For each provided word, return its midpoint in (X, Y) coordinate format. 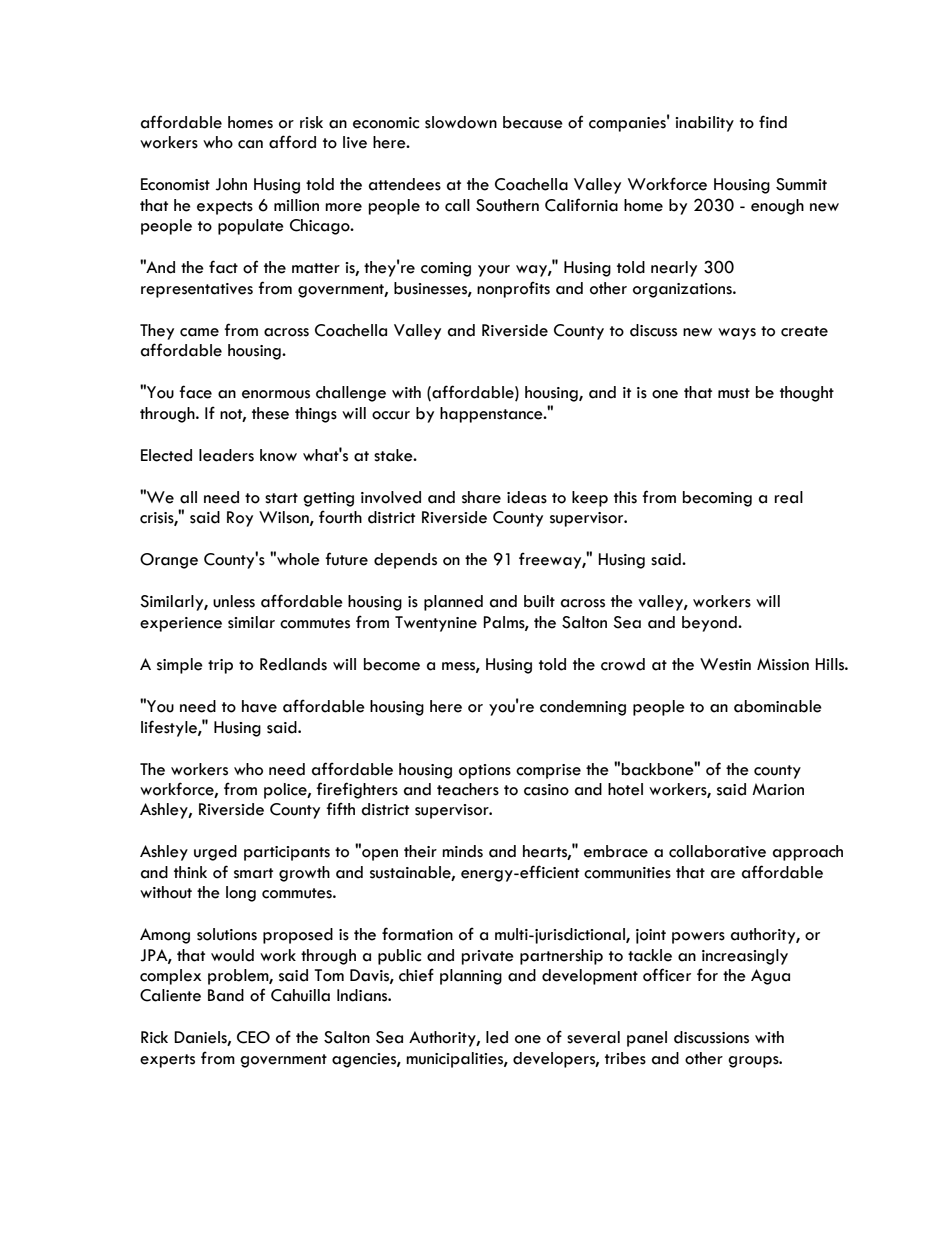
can (250, 144)
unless (234, 601)
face (195, 392)
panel (647, 1039)
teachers (468, 789)
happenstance (492, 415)
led (497, 1037)
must (734, 393)
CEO (253, 1037)
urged (215, 853)
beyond (710, 624)
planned (453, 603)
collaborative (717, 851)
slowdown (461, 122)
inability (704, 124)
